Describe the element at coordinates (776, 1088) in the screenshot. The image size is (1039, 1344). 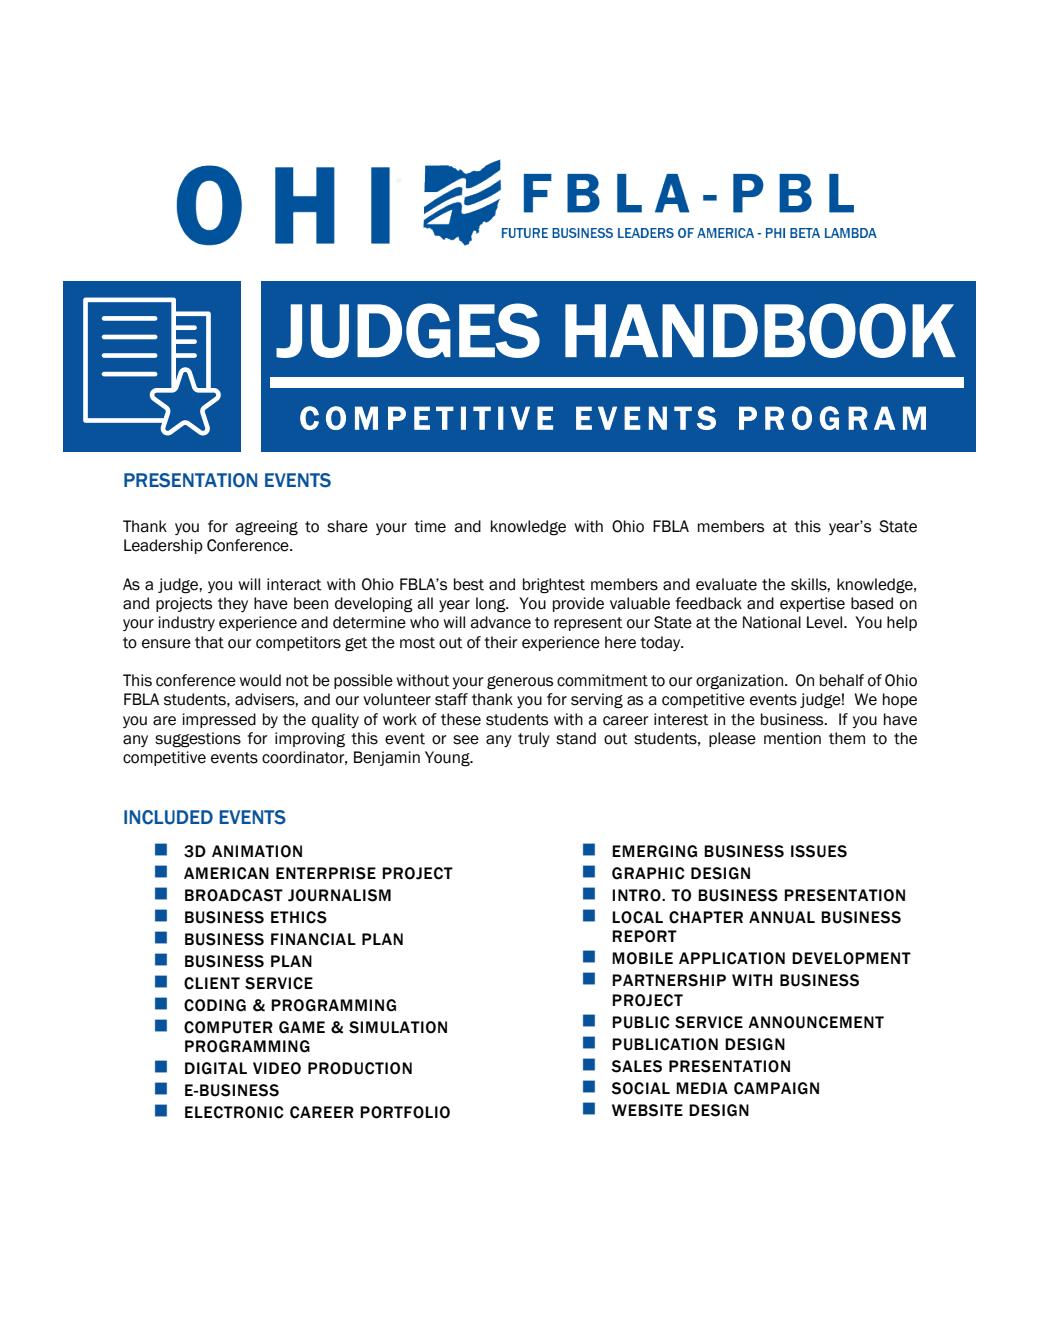
I see `CAMPAIGN` at that location.
